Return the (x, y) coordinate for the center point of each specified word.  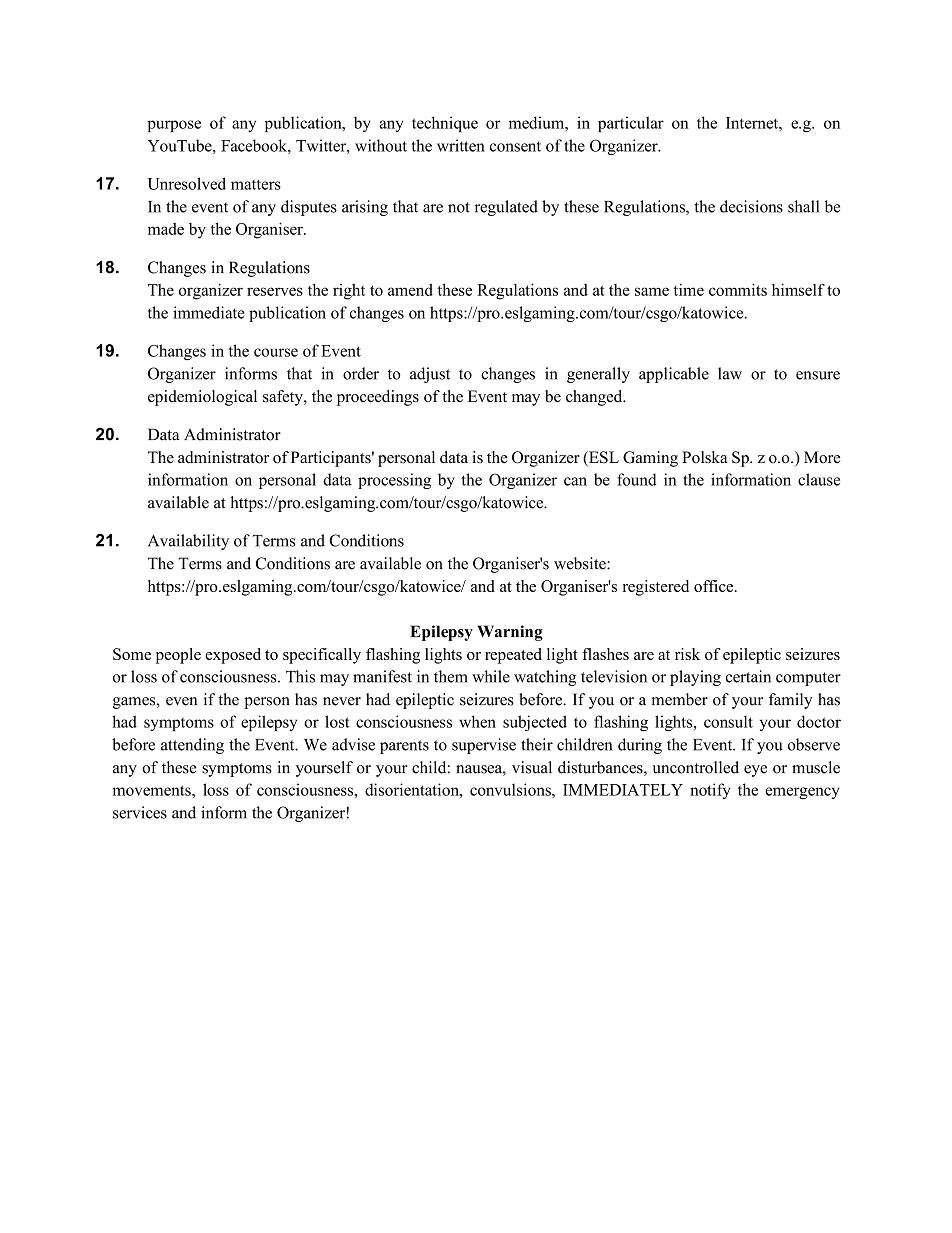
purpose (174, 126)
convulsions (511, 789)
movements (152, 790)
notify (710, 791)
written (461, 145)
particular (631, 124)
